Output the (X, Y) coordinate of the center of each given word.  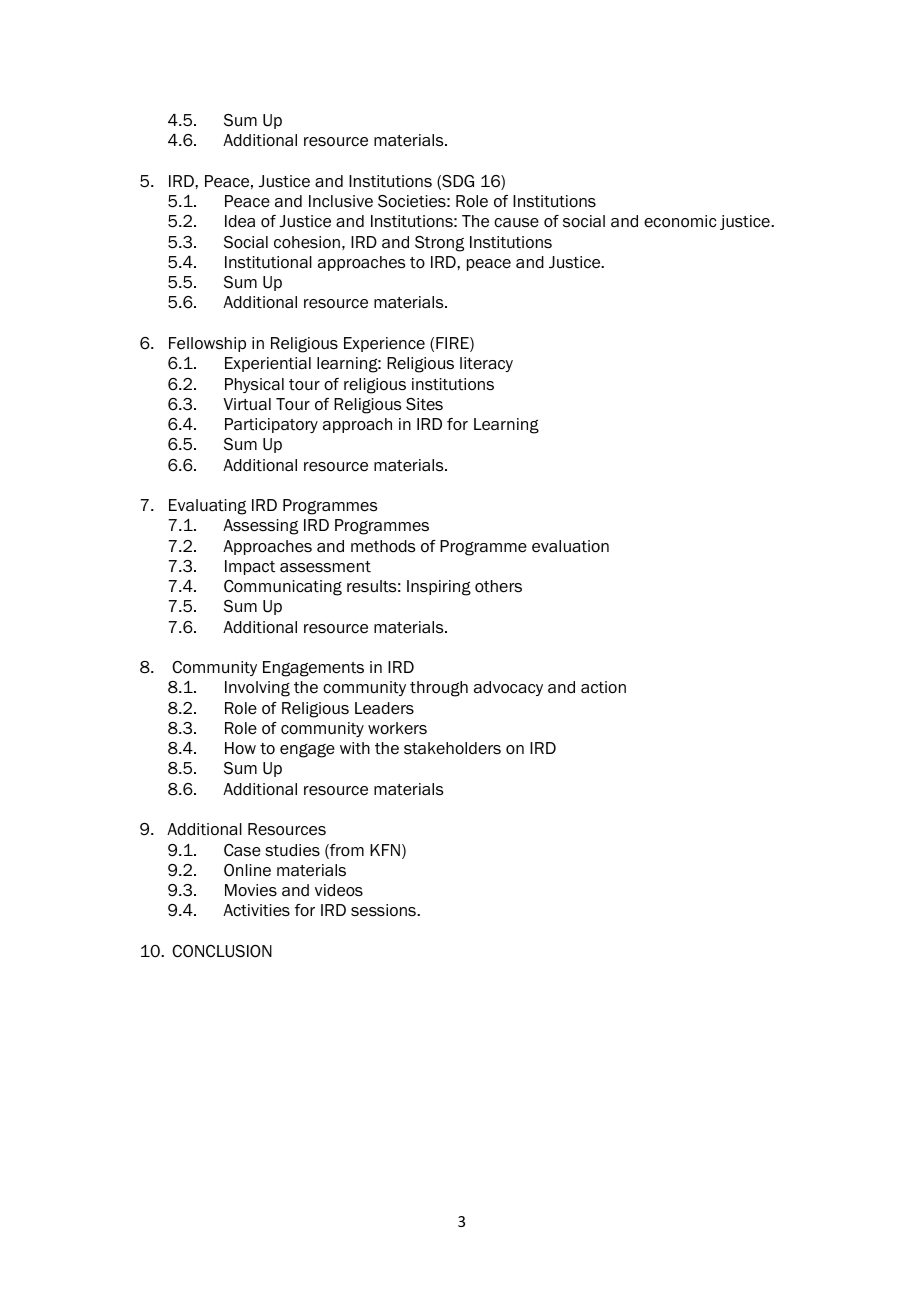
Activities (256, 910)
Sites (424, 404)
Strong (439, 244)
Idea (240, 221)
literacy (486, 364)
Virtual (247, 404)
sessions (384, 910)
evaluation (570, 546)
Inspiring (439, 588)
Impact (250, 567)
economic (680, 221)
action (603, 687)
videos (339, 890)
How (240, 748)
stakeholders (452, 748)
